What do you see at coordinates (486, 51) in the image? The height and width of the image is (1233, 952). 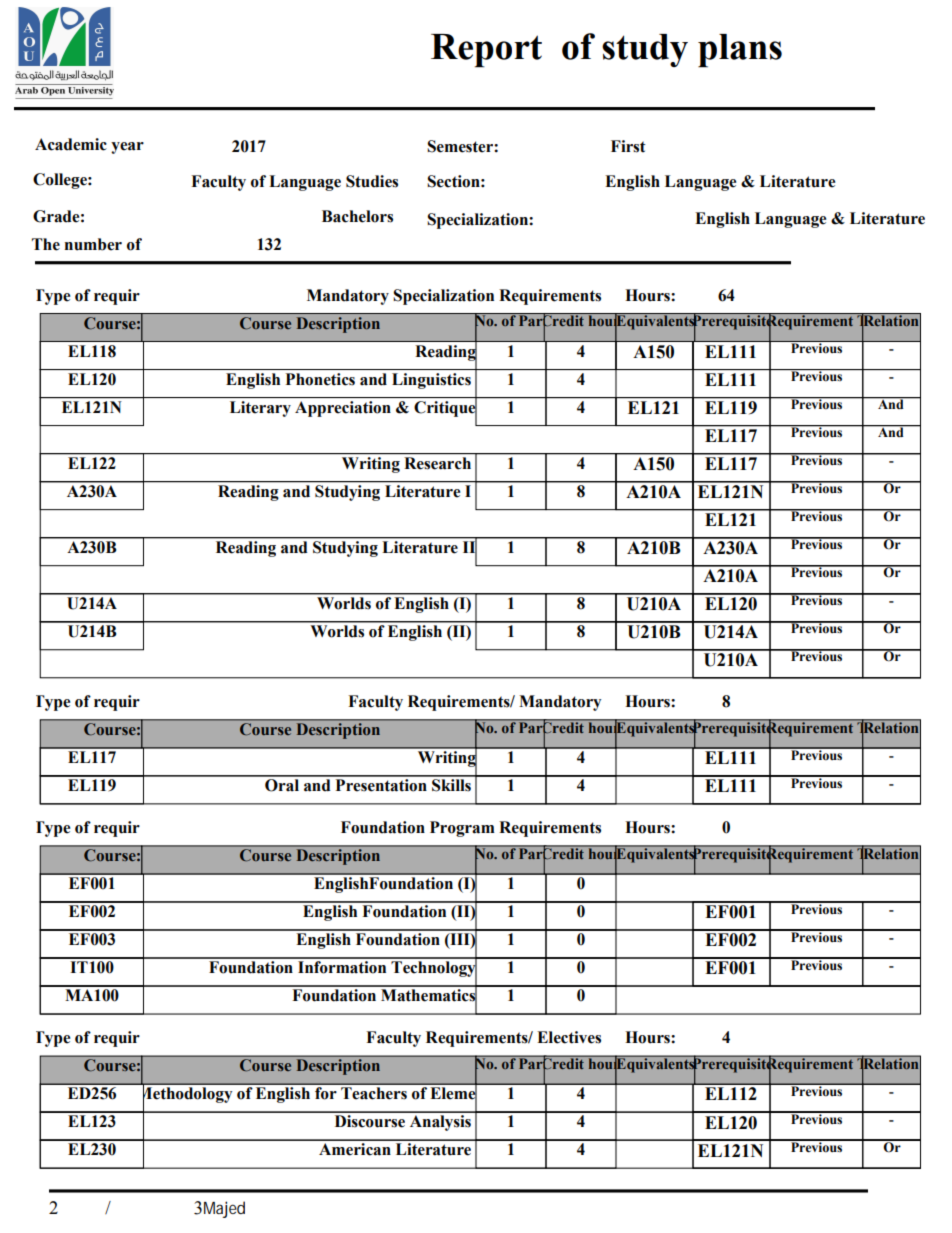 I see `Report` at bounding box center [486, 51].
